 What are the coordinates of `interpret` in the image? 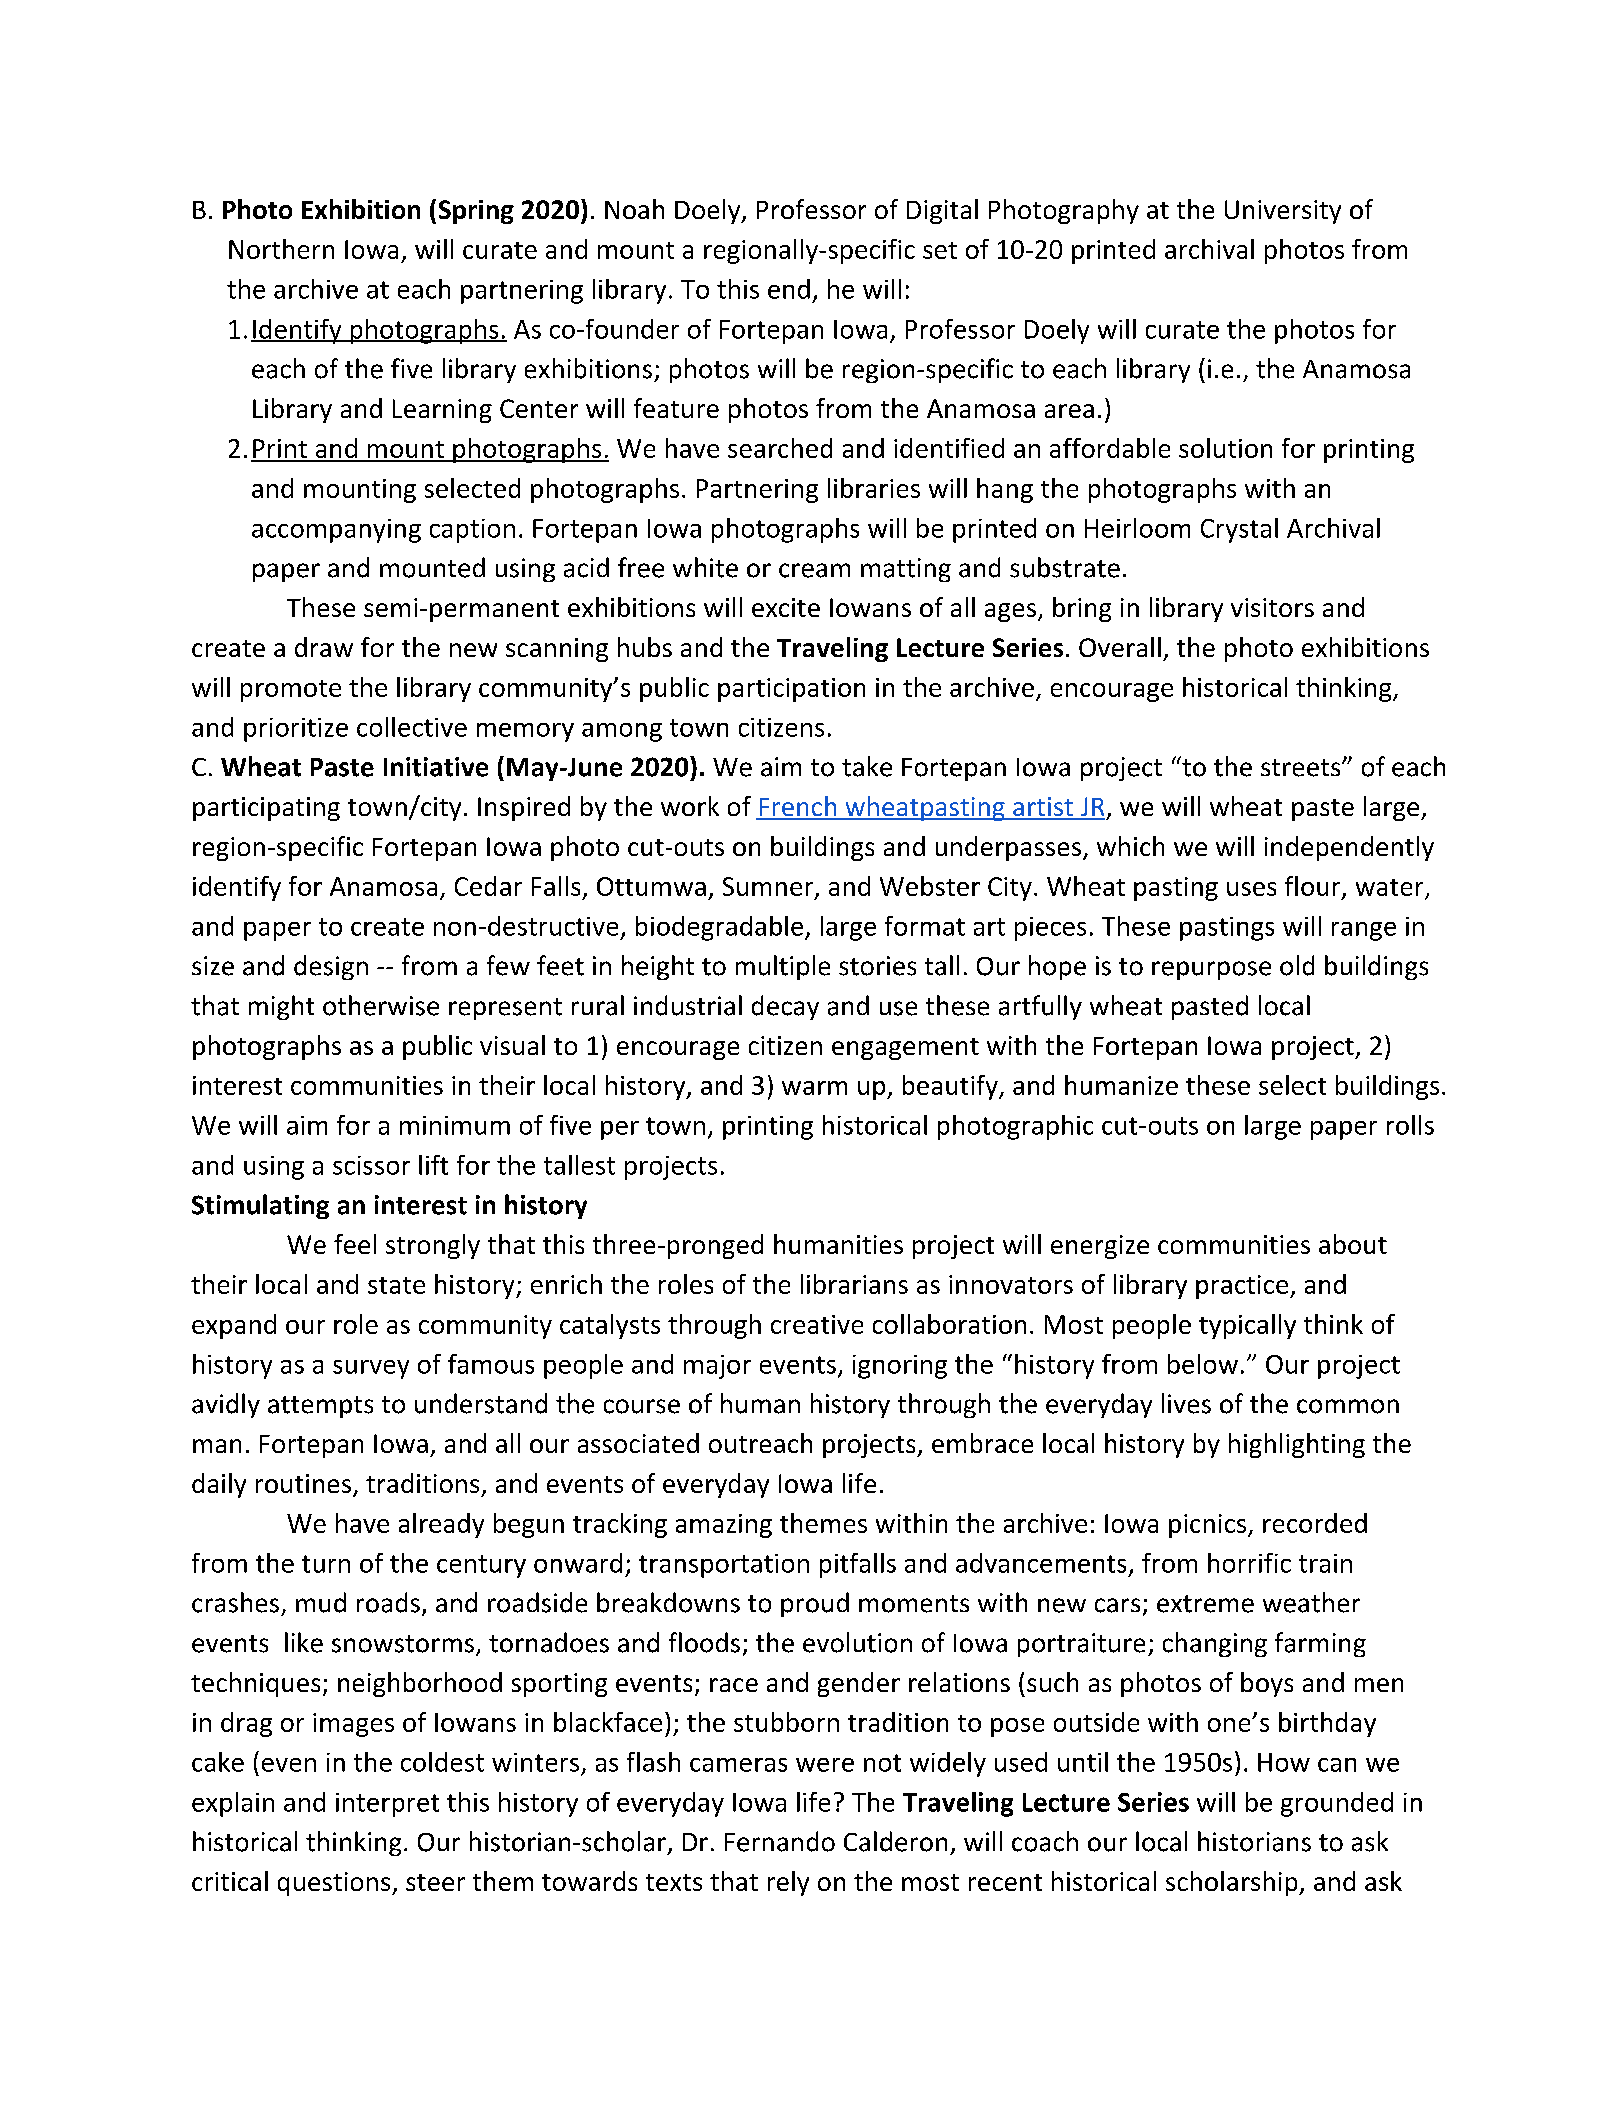 It's located at (387, 1805).
